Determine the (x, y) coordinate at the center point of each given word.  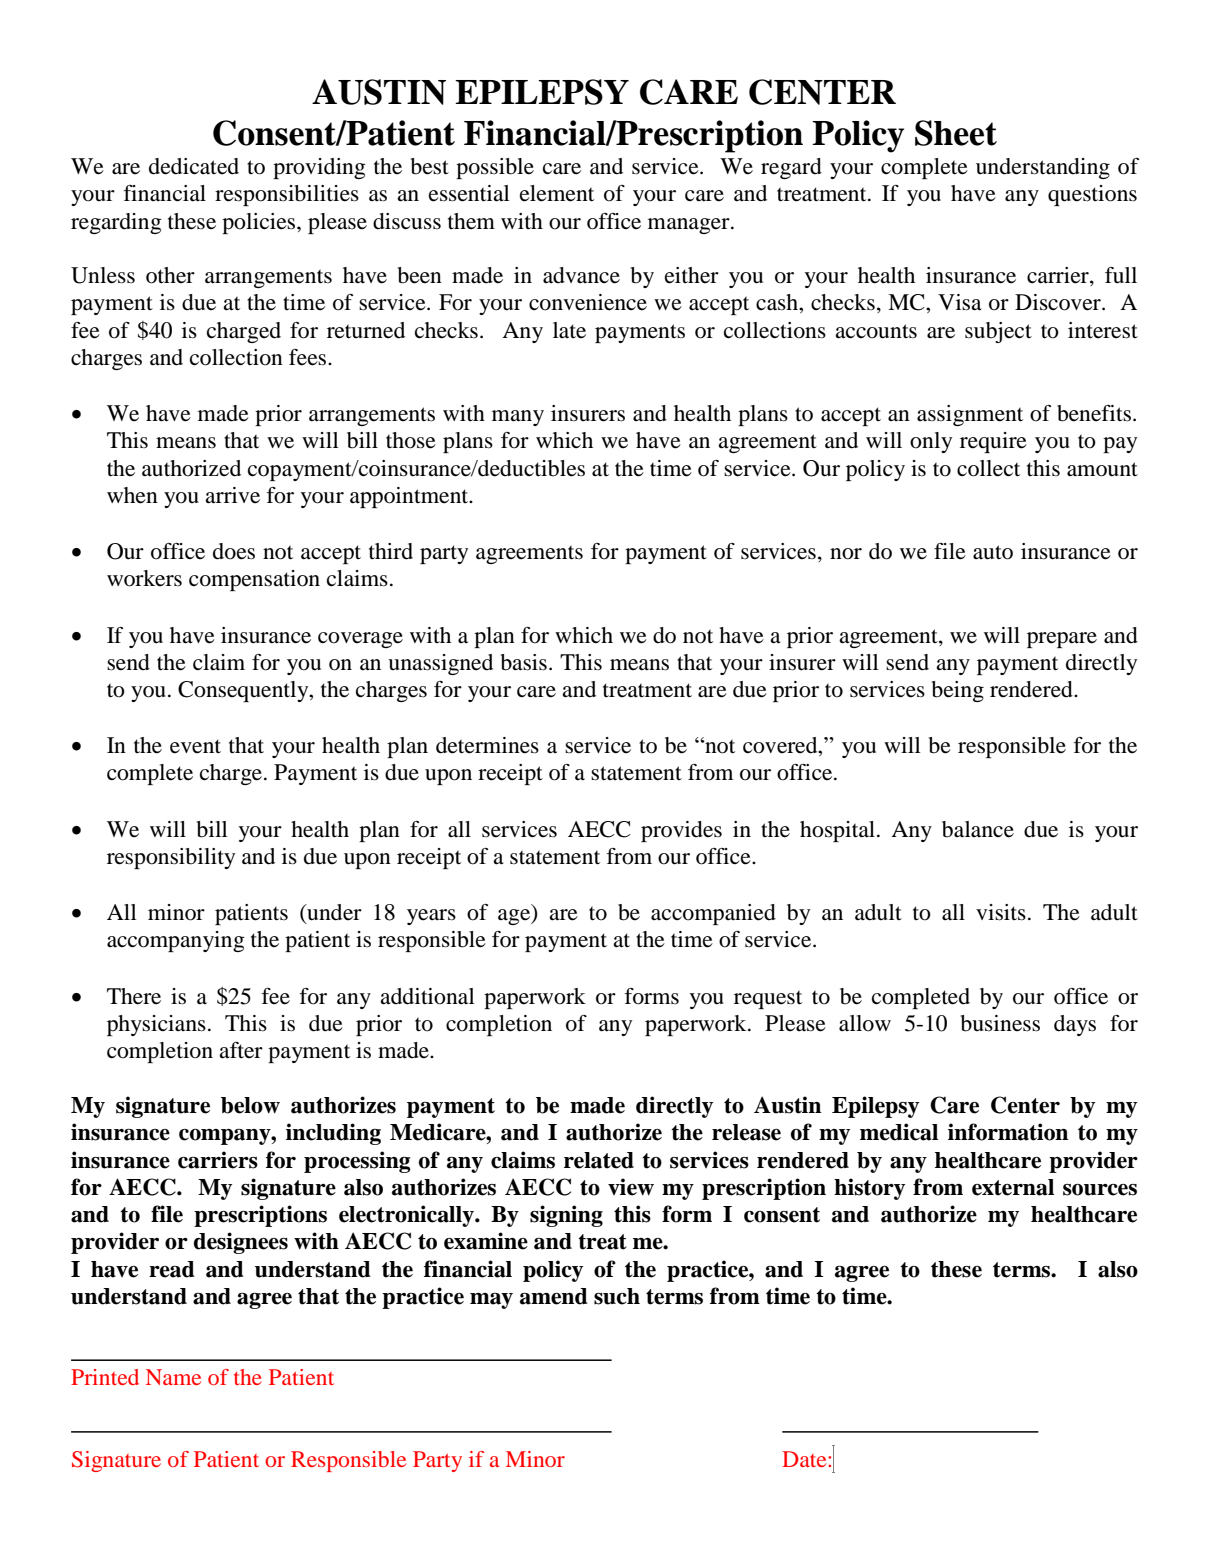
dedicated (194, 166)
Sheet (956, 133)
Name (173, 1377)
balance (978, 829)
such (617, 1296)
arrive (232, 495)
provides (681, 831)
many (518, 418)
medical (899, 1132)
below (250, 1105)
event (195, 746)
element (557, 193)
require (993, 442)
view (631, 1187)
